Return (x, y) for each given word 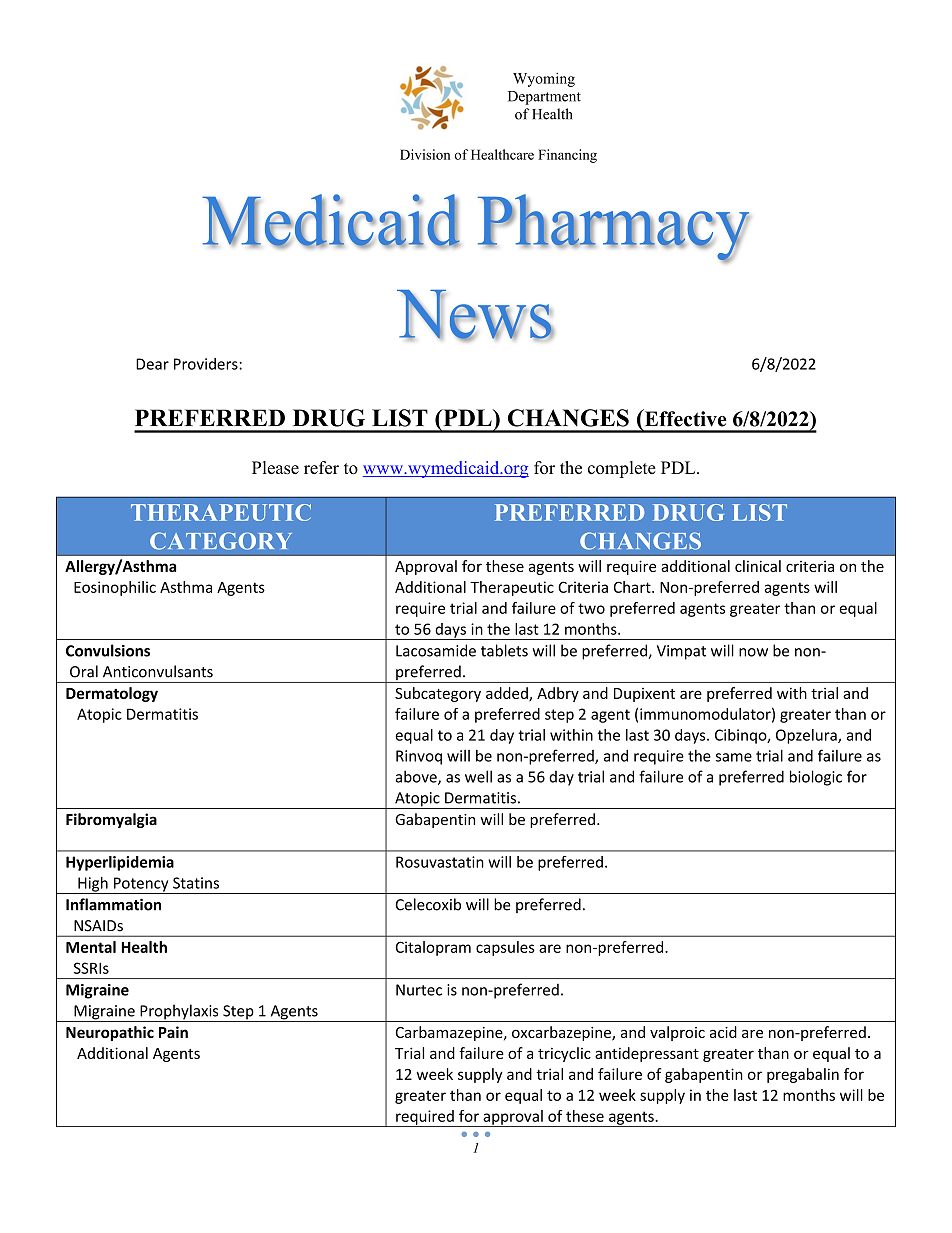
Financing (567, 156)
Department (544, 98)
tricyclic (564, 1054)
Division (425, 154)
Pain (173, 1032)
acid (723, 1032)
